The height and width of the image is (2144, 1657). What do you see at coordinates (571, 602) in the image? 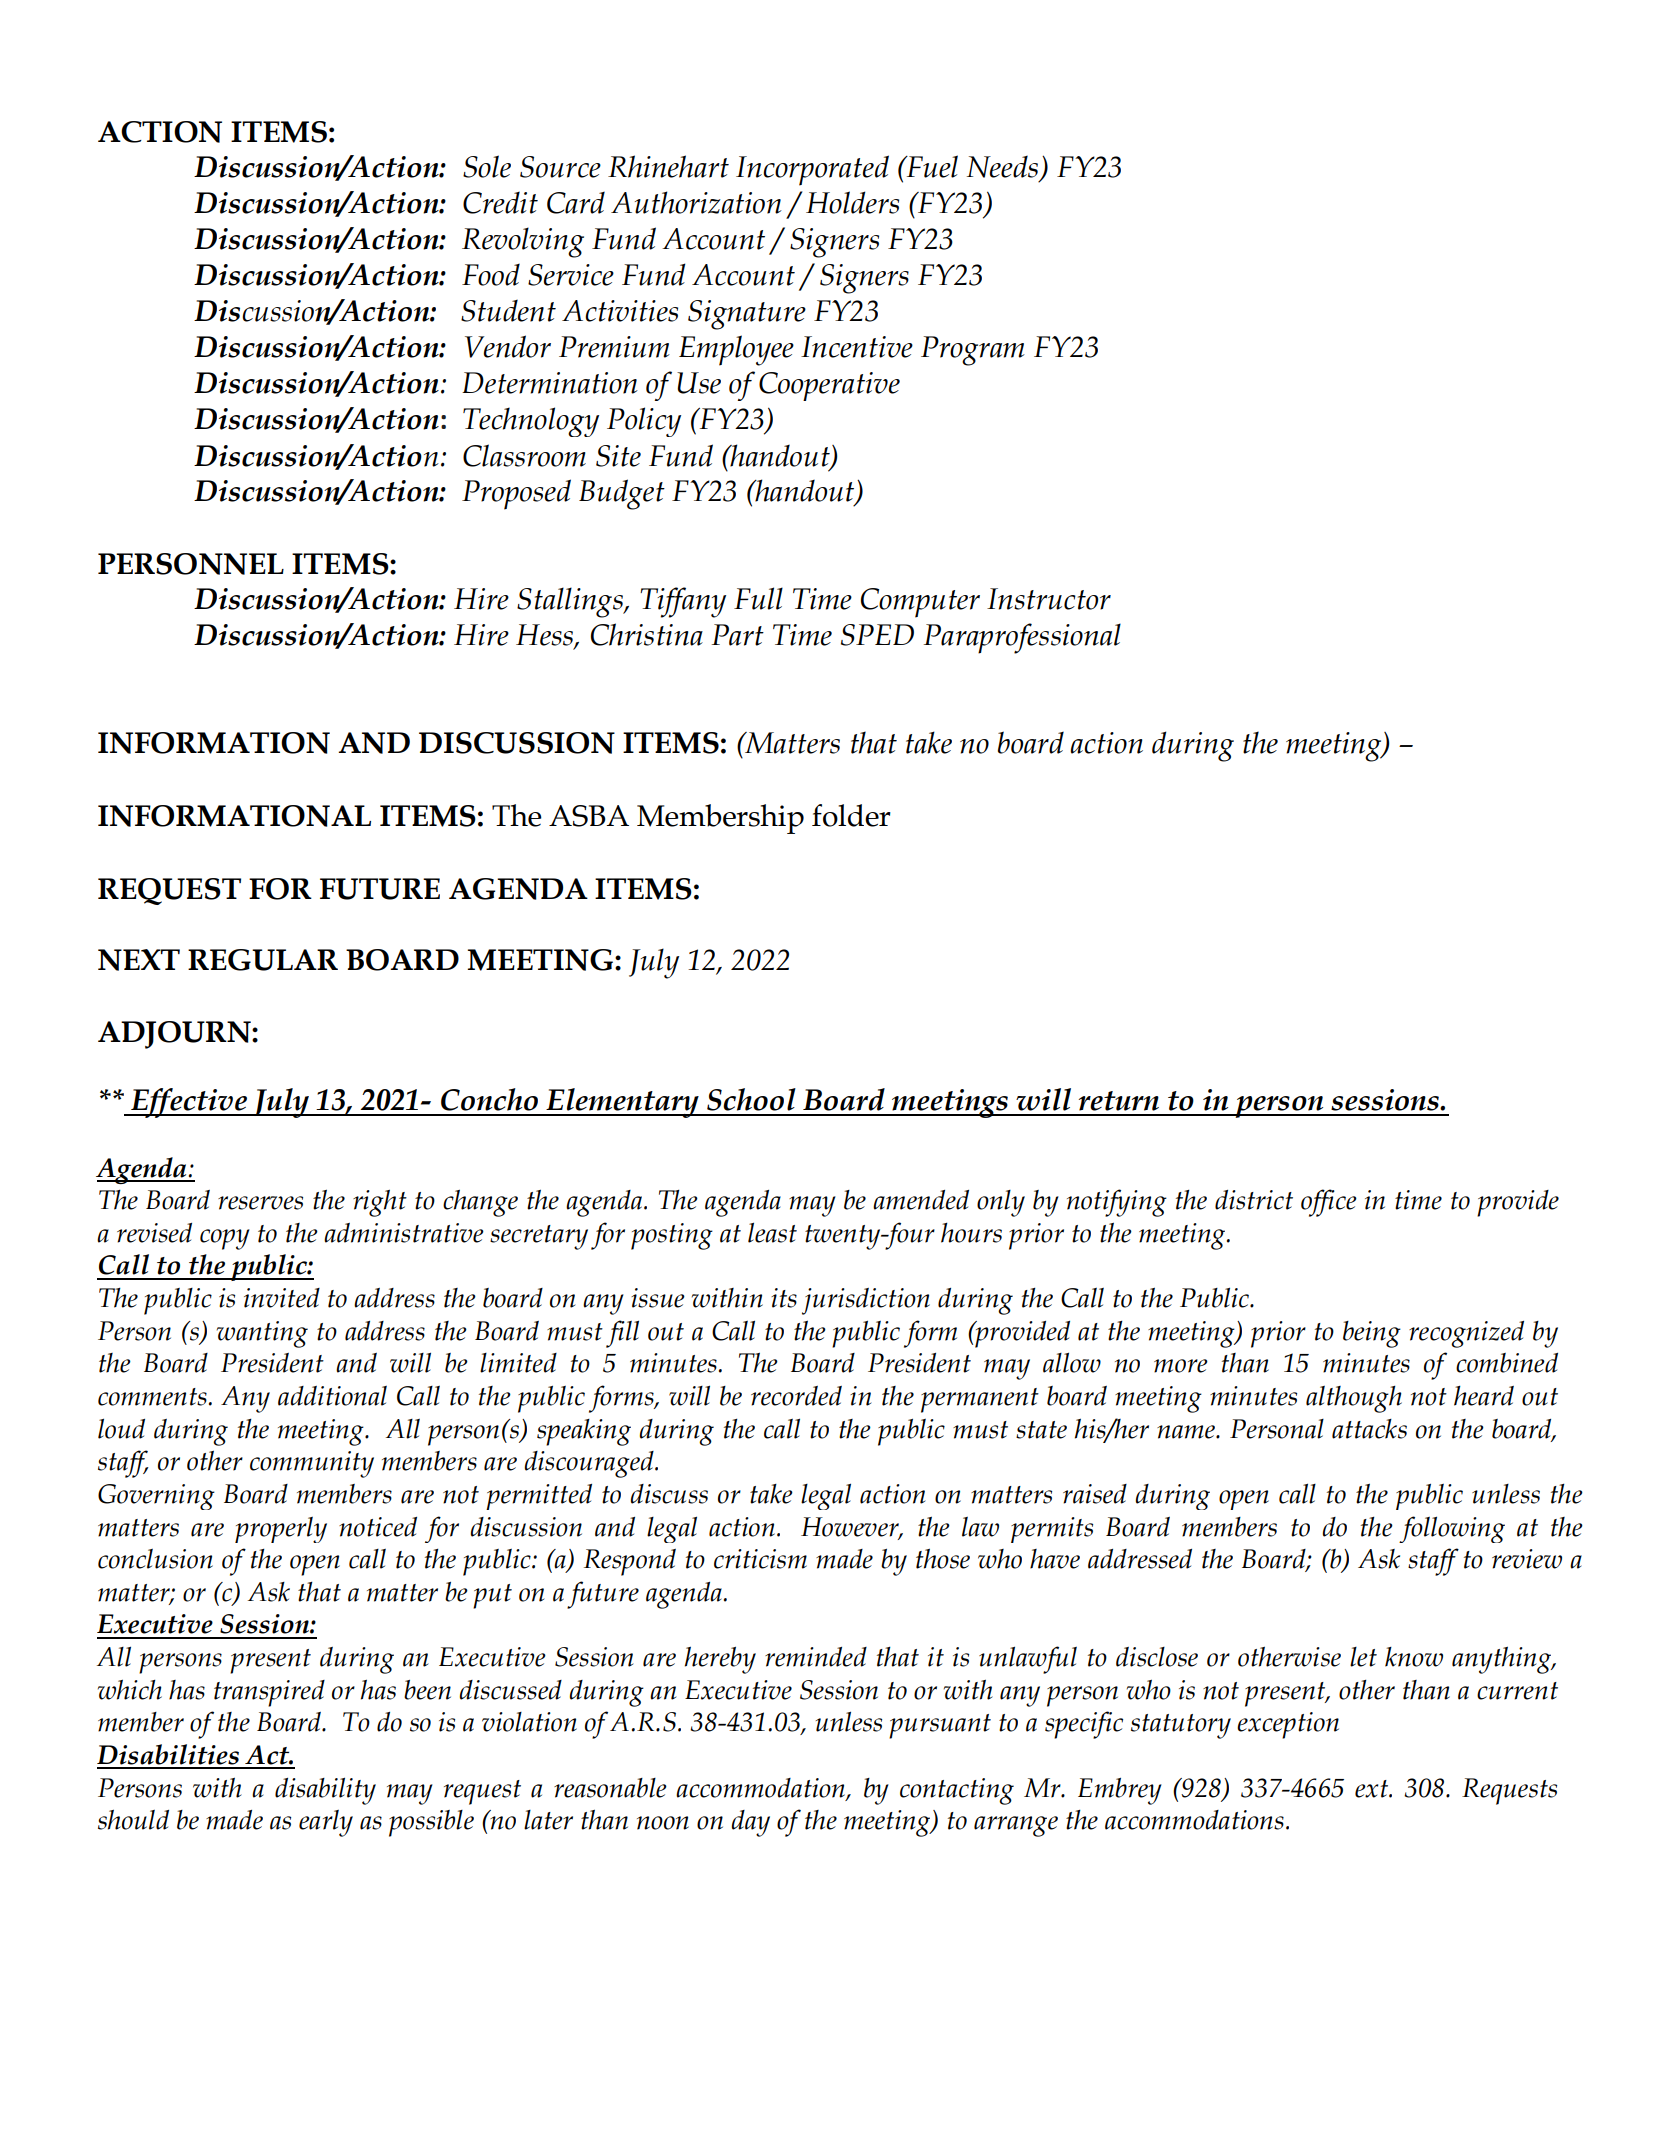
I see `Stallings` at bounding box center [571, 602].
